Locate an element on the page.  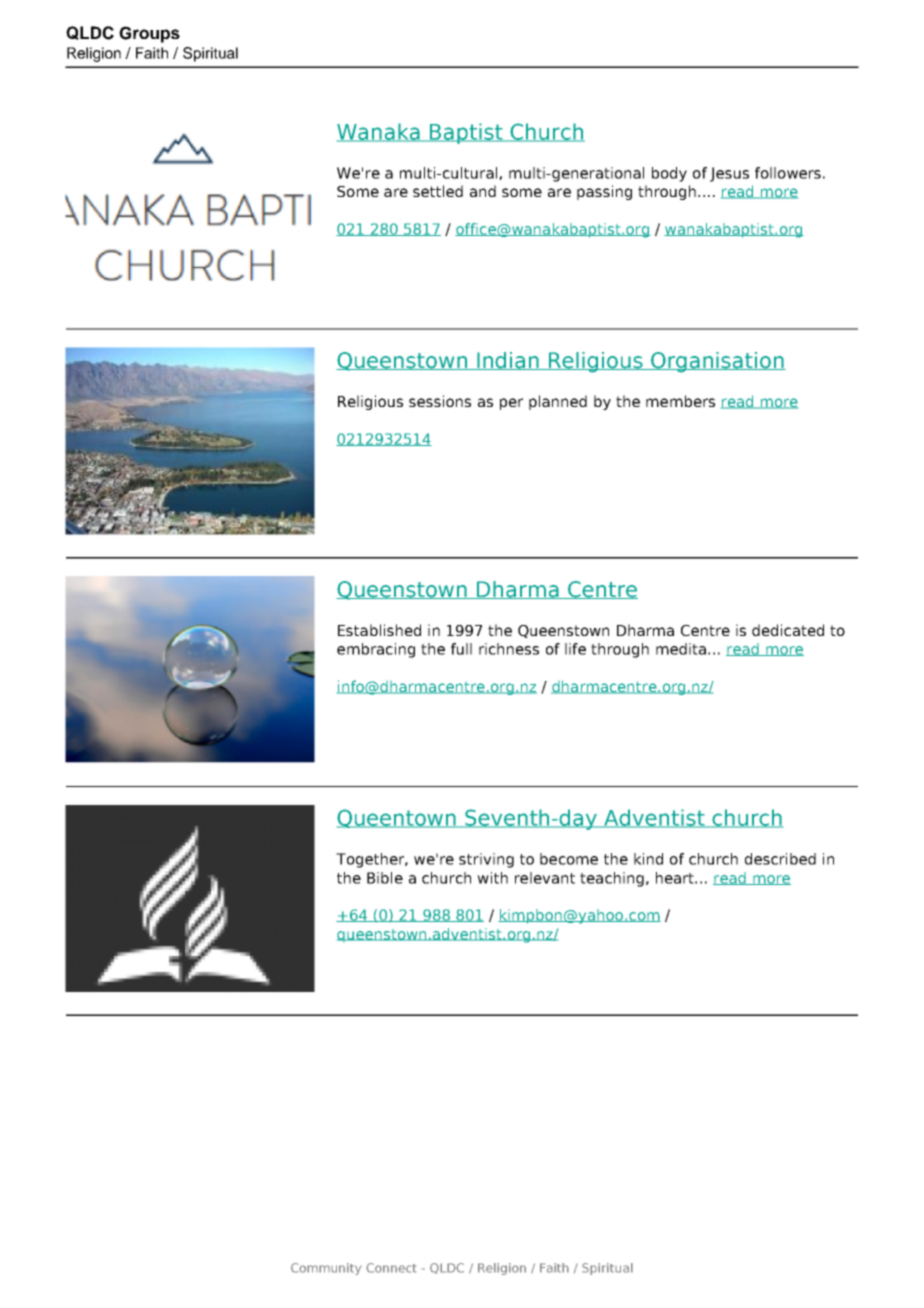
Connect is located at coordinates (391, 1268).
